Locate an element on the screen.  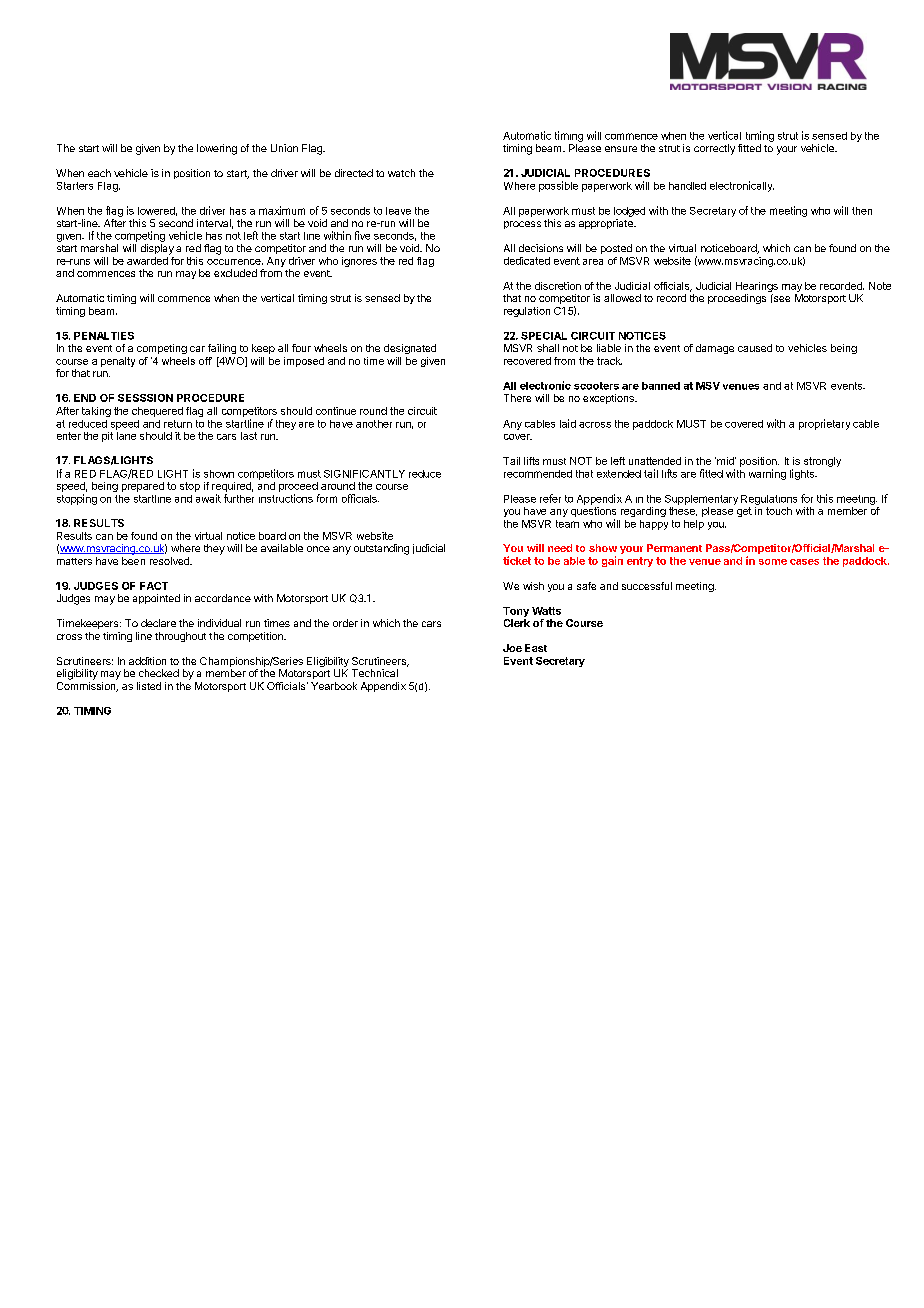
some is located at coordinates (773, 562).
